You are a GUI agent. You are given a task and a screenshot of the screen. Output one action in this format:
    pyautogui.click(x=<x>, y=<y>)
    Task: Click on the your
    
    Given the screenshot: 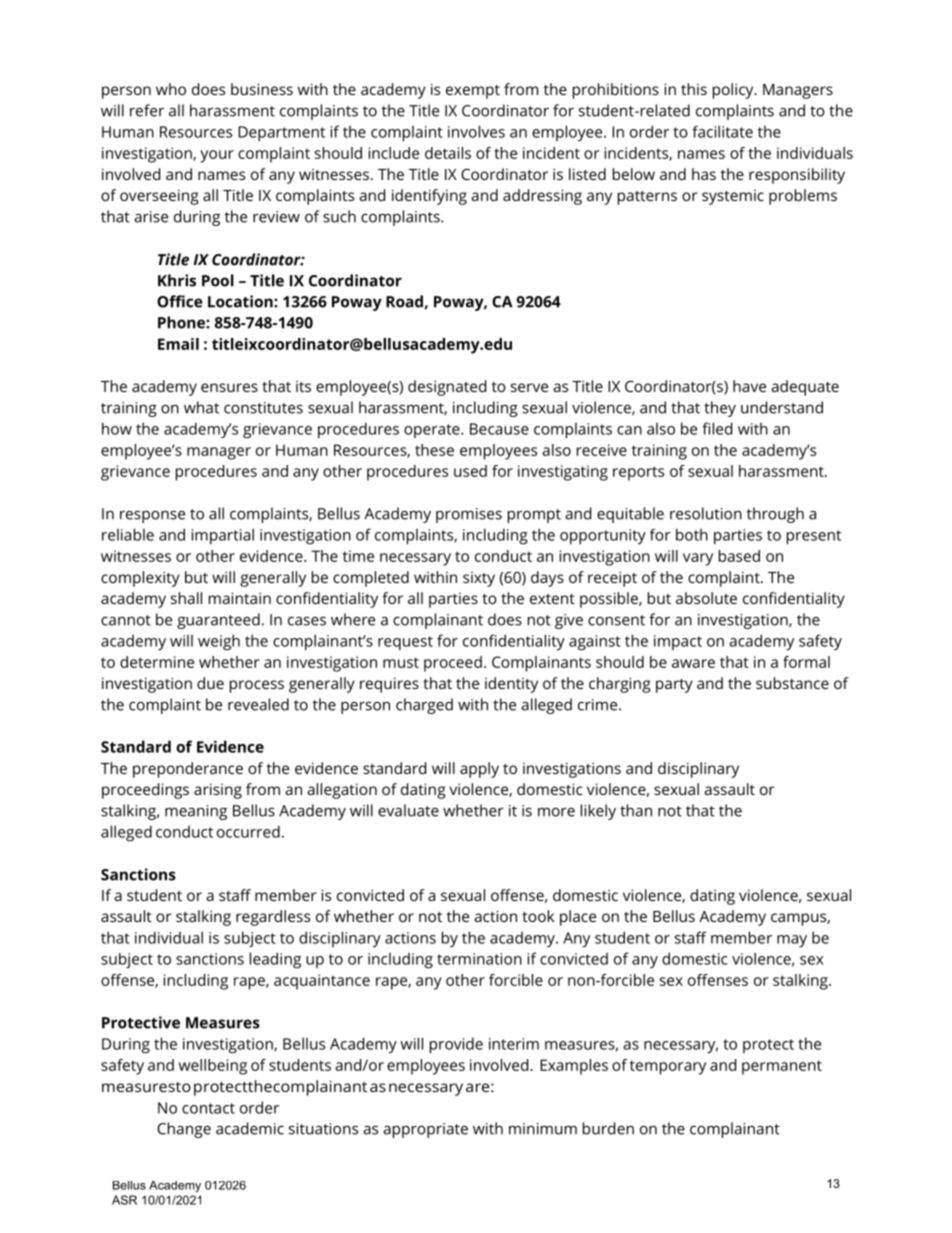 What is the action you would take?
    pyautogui.click(x=217, y=156)
